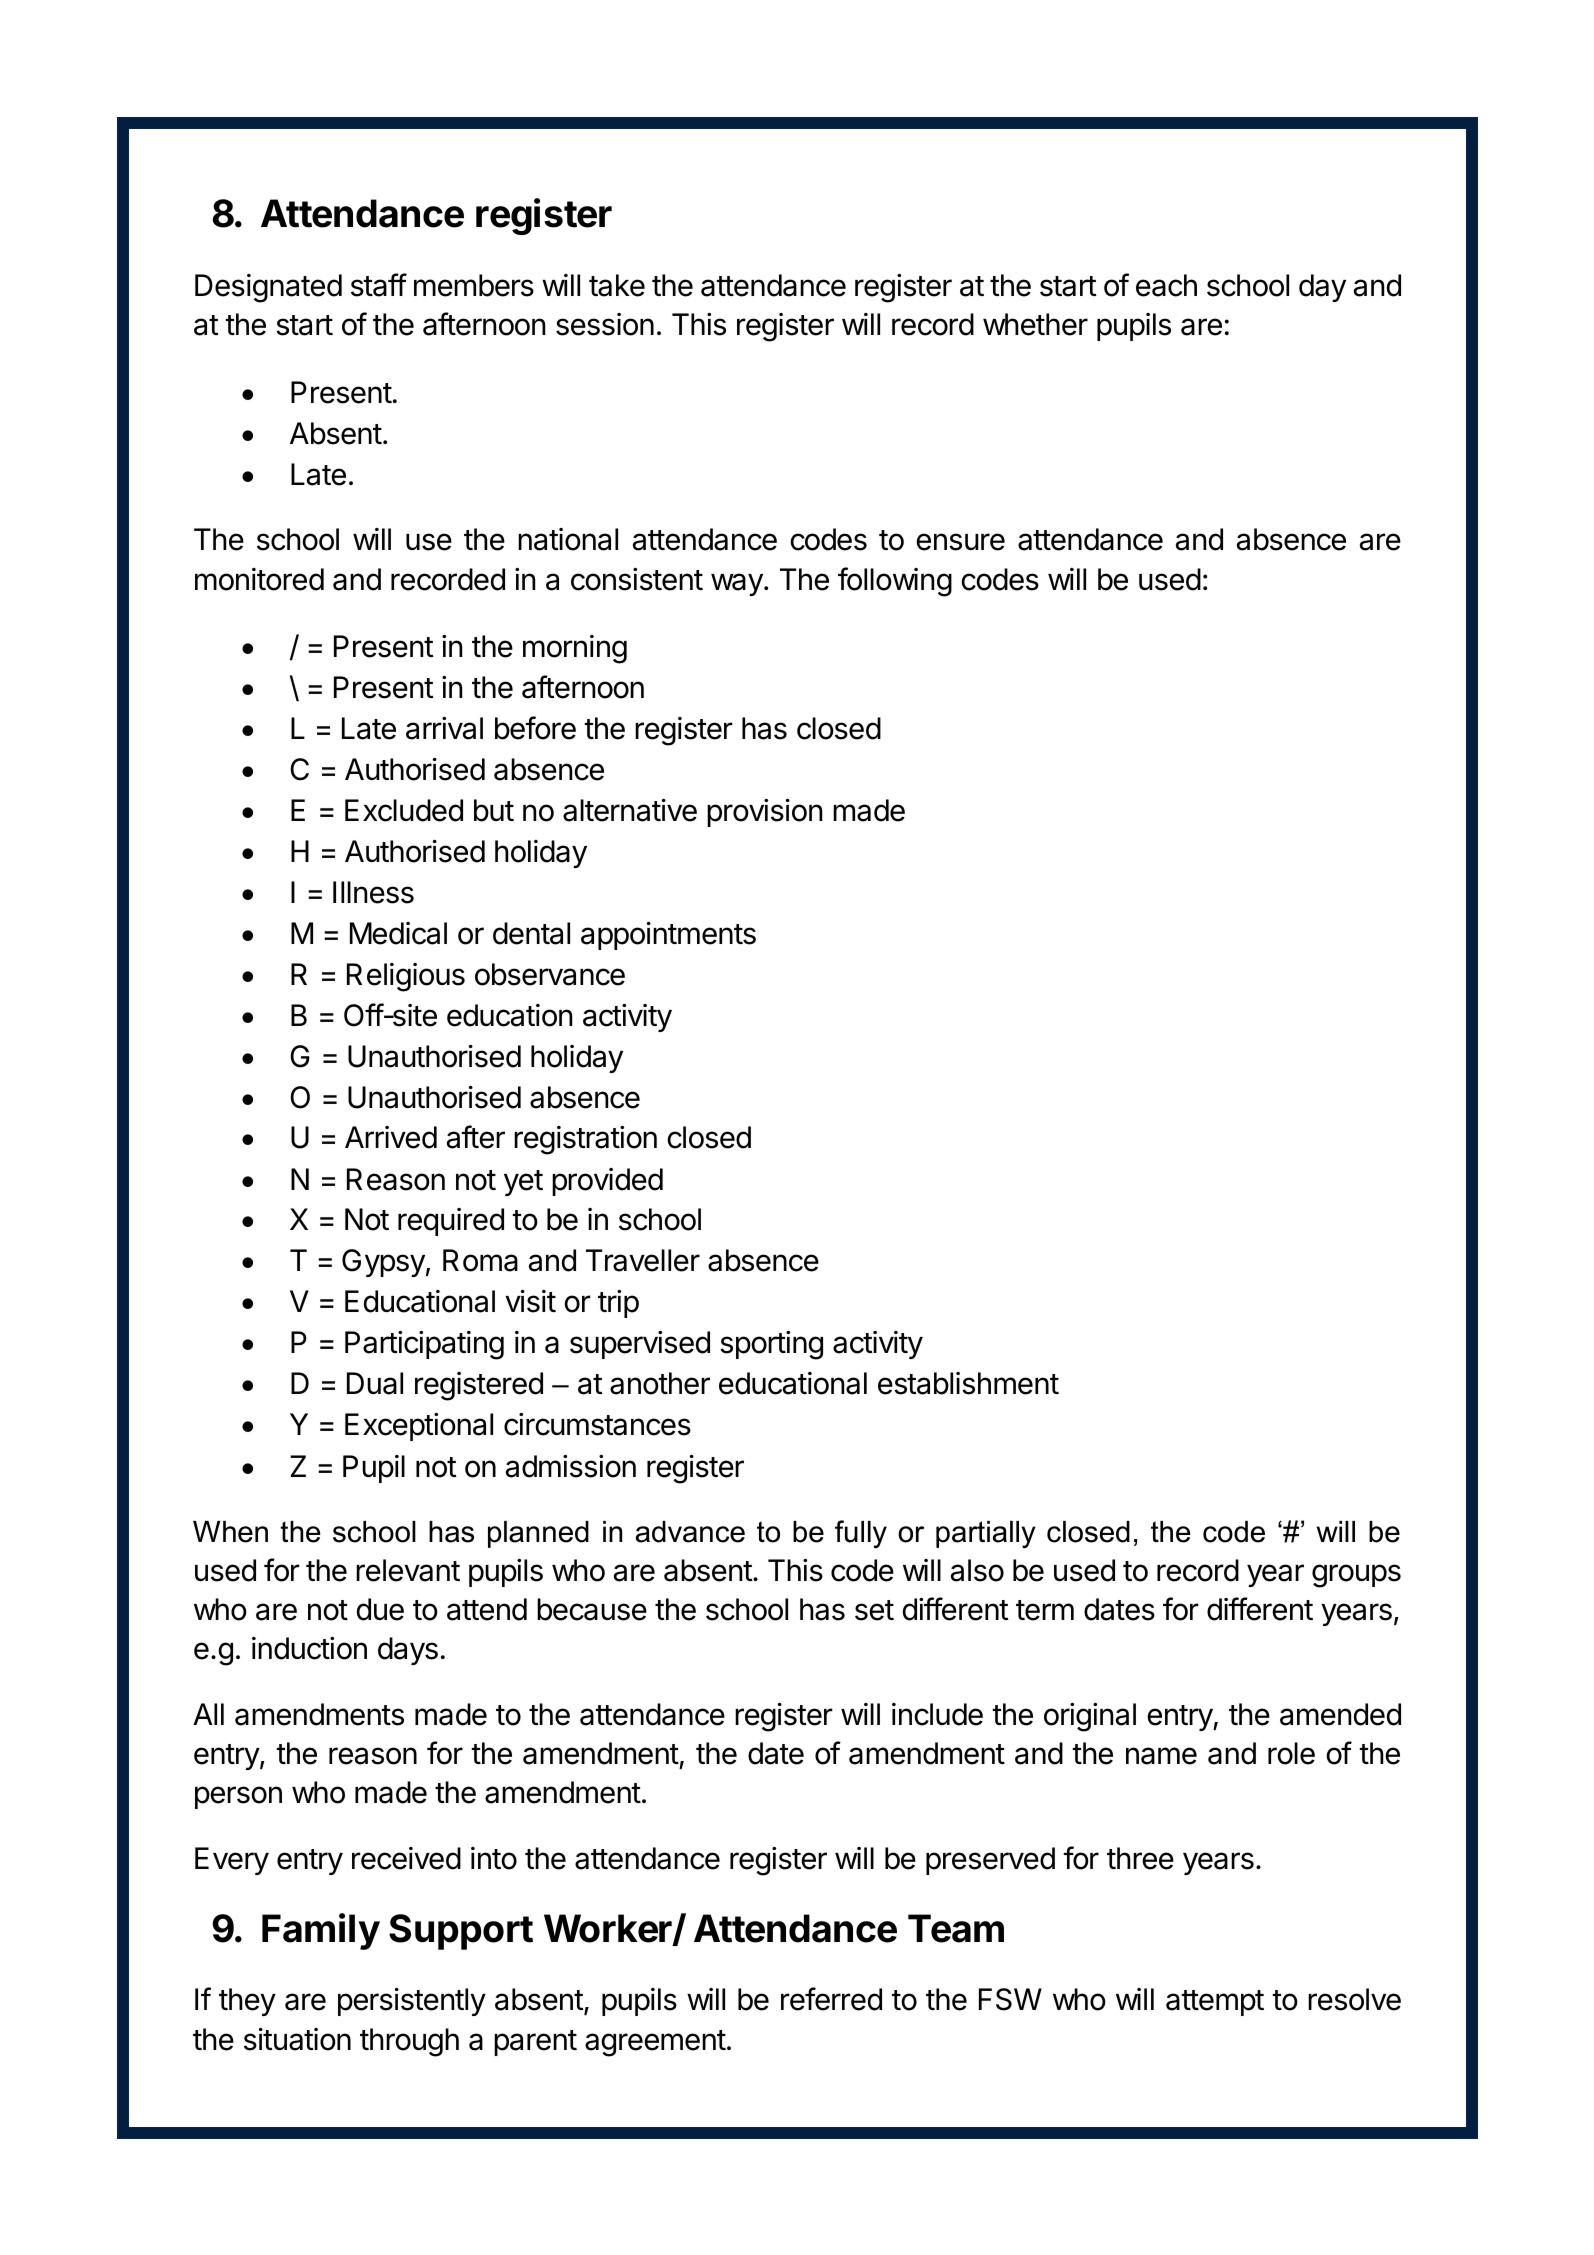  I want to click on staff, so click(379, 285).
